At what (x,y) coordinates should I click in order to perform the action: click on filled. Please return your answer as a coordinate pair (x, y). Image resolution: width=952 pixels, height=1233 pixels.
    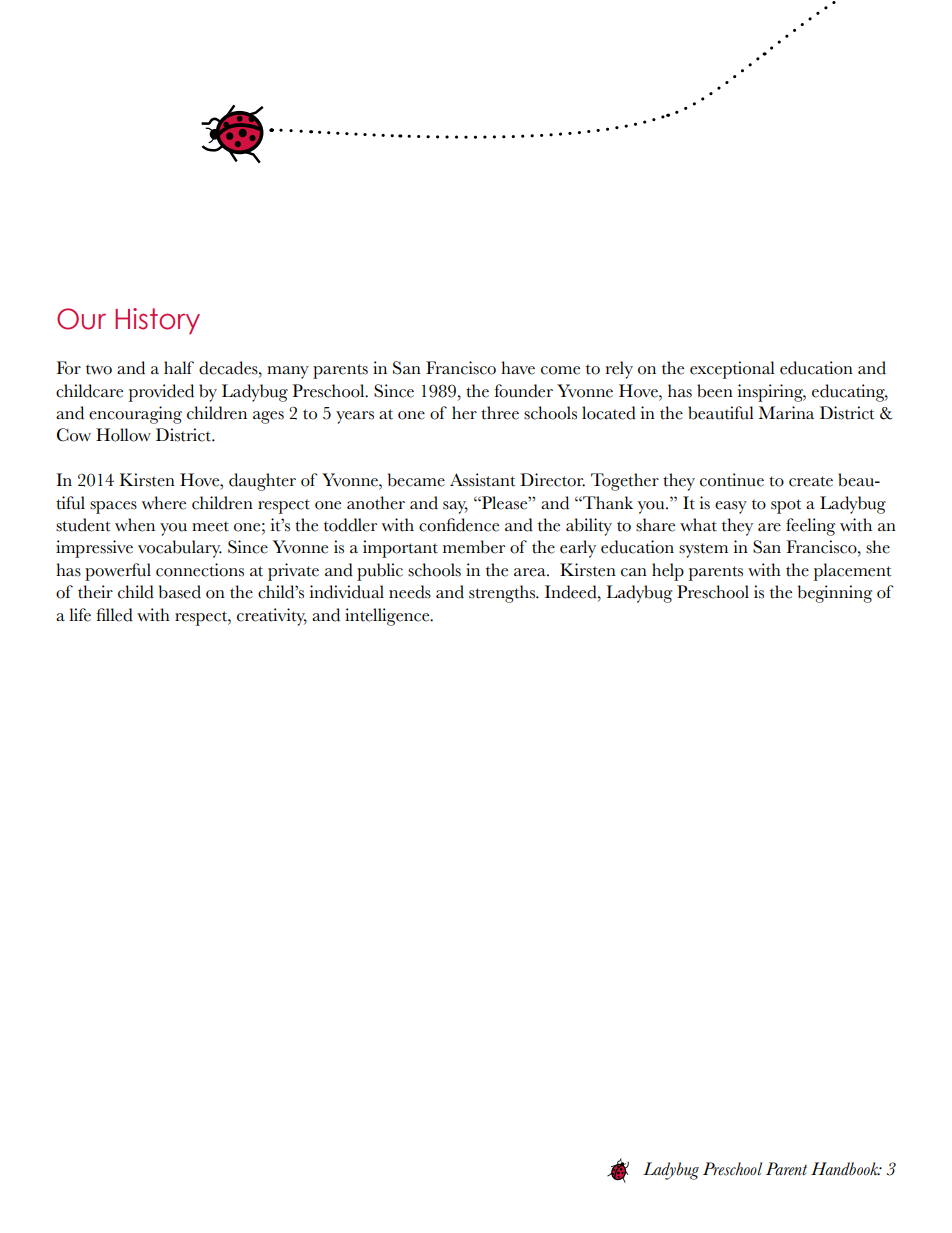
    Looking at the image, I should click on (114, 615).
